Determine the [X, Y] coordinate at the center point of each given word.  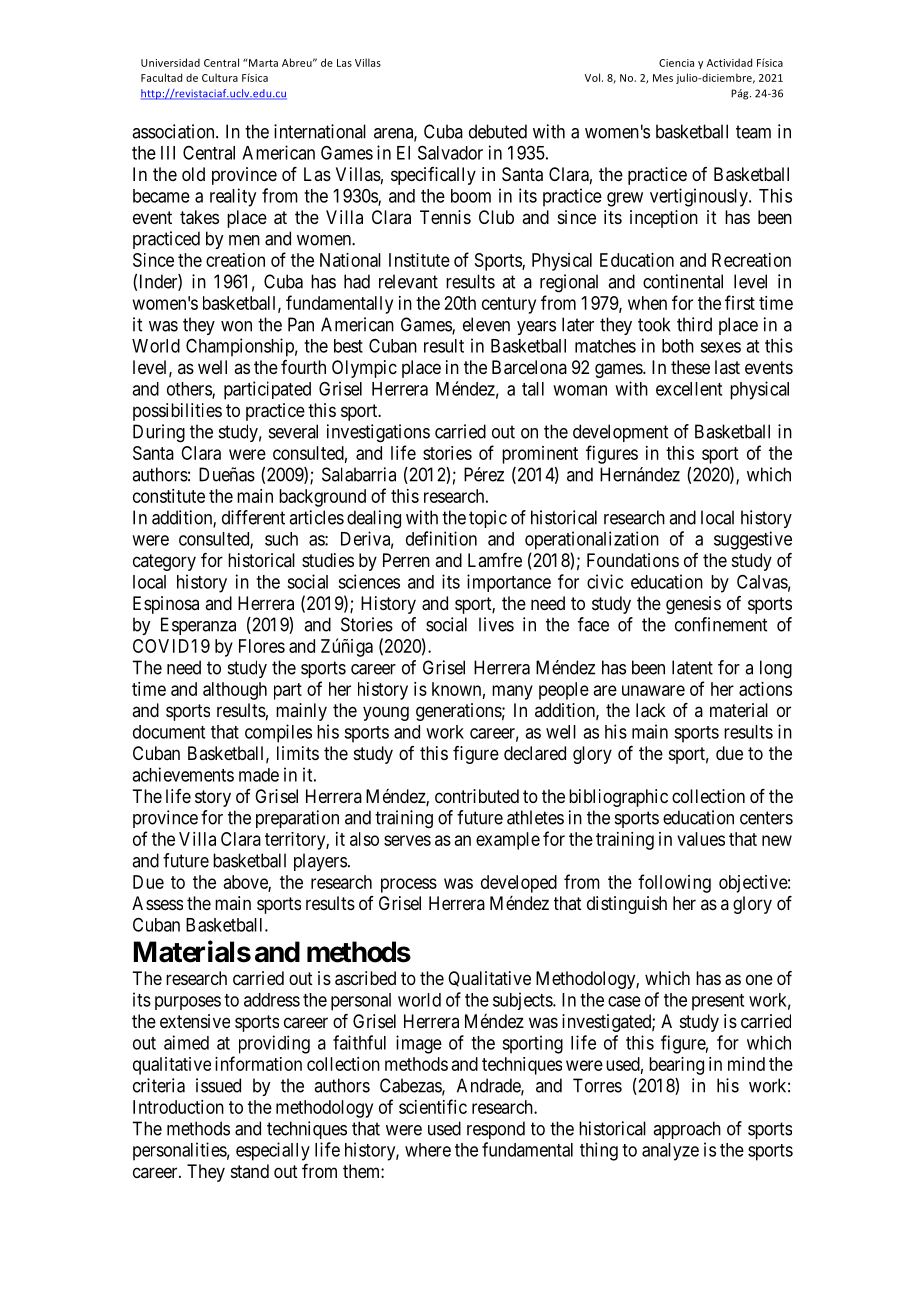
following [674, 883]
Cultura [220, 77]
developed [519, 884]
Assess [157, 903]
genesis [693, 605]
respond [496, 1130]
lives [496, 624]
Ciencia [676, 63]
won [236, 326]
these [690, 367]
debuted [498, 131]
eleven [486, 324]
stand [250, 1171]
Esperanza [198, 626]
